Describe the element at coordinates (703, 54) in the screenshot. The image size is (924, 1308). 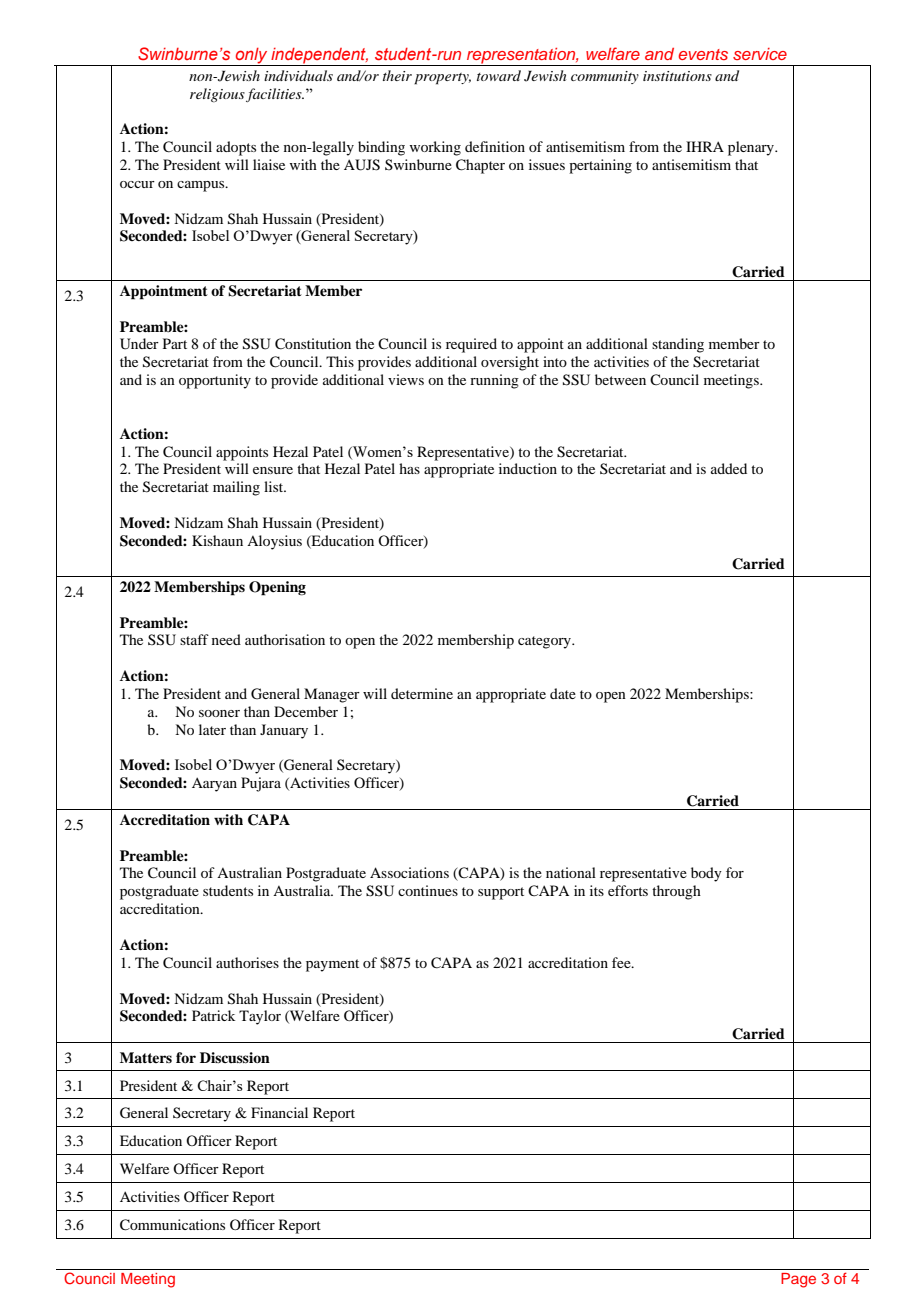
I see `events` at that location.
